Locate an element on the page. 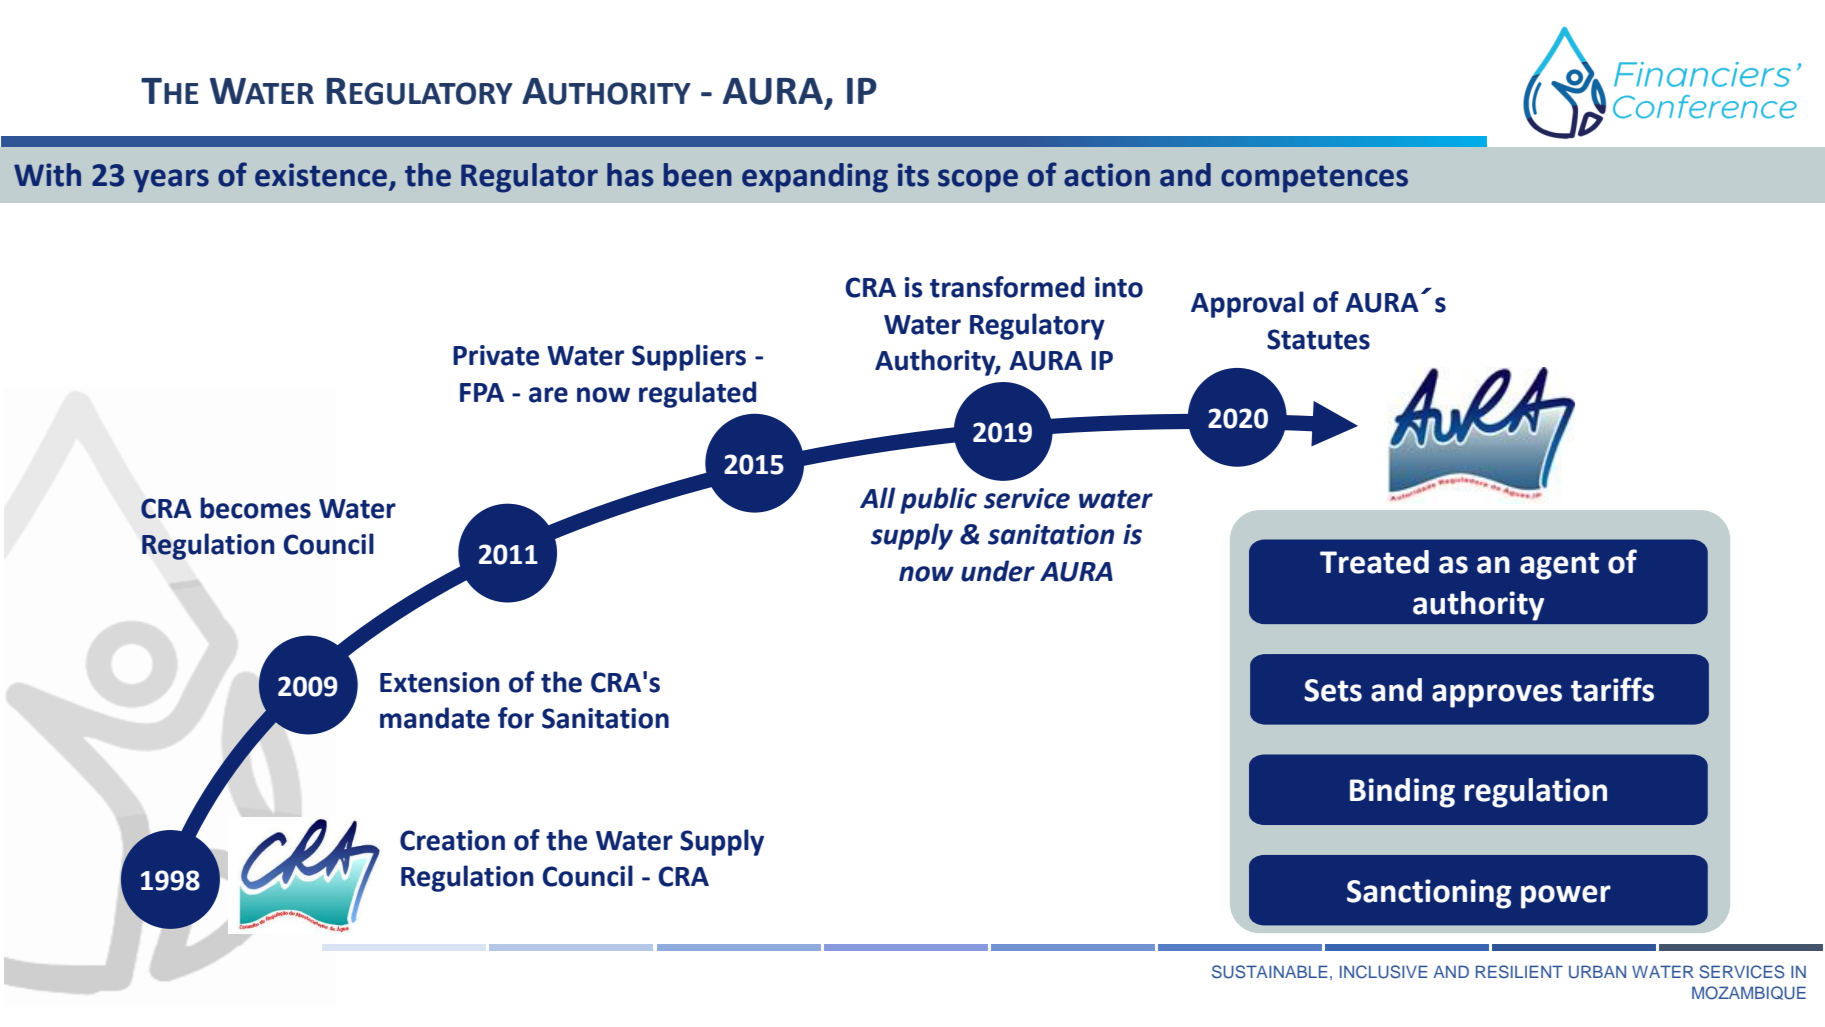 This page has height=1027, width=1825. Creation is located at coordinates (452, 840).
